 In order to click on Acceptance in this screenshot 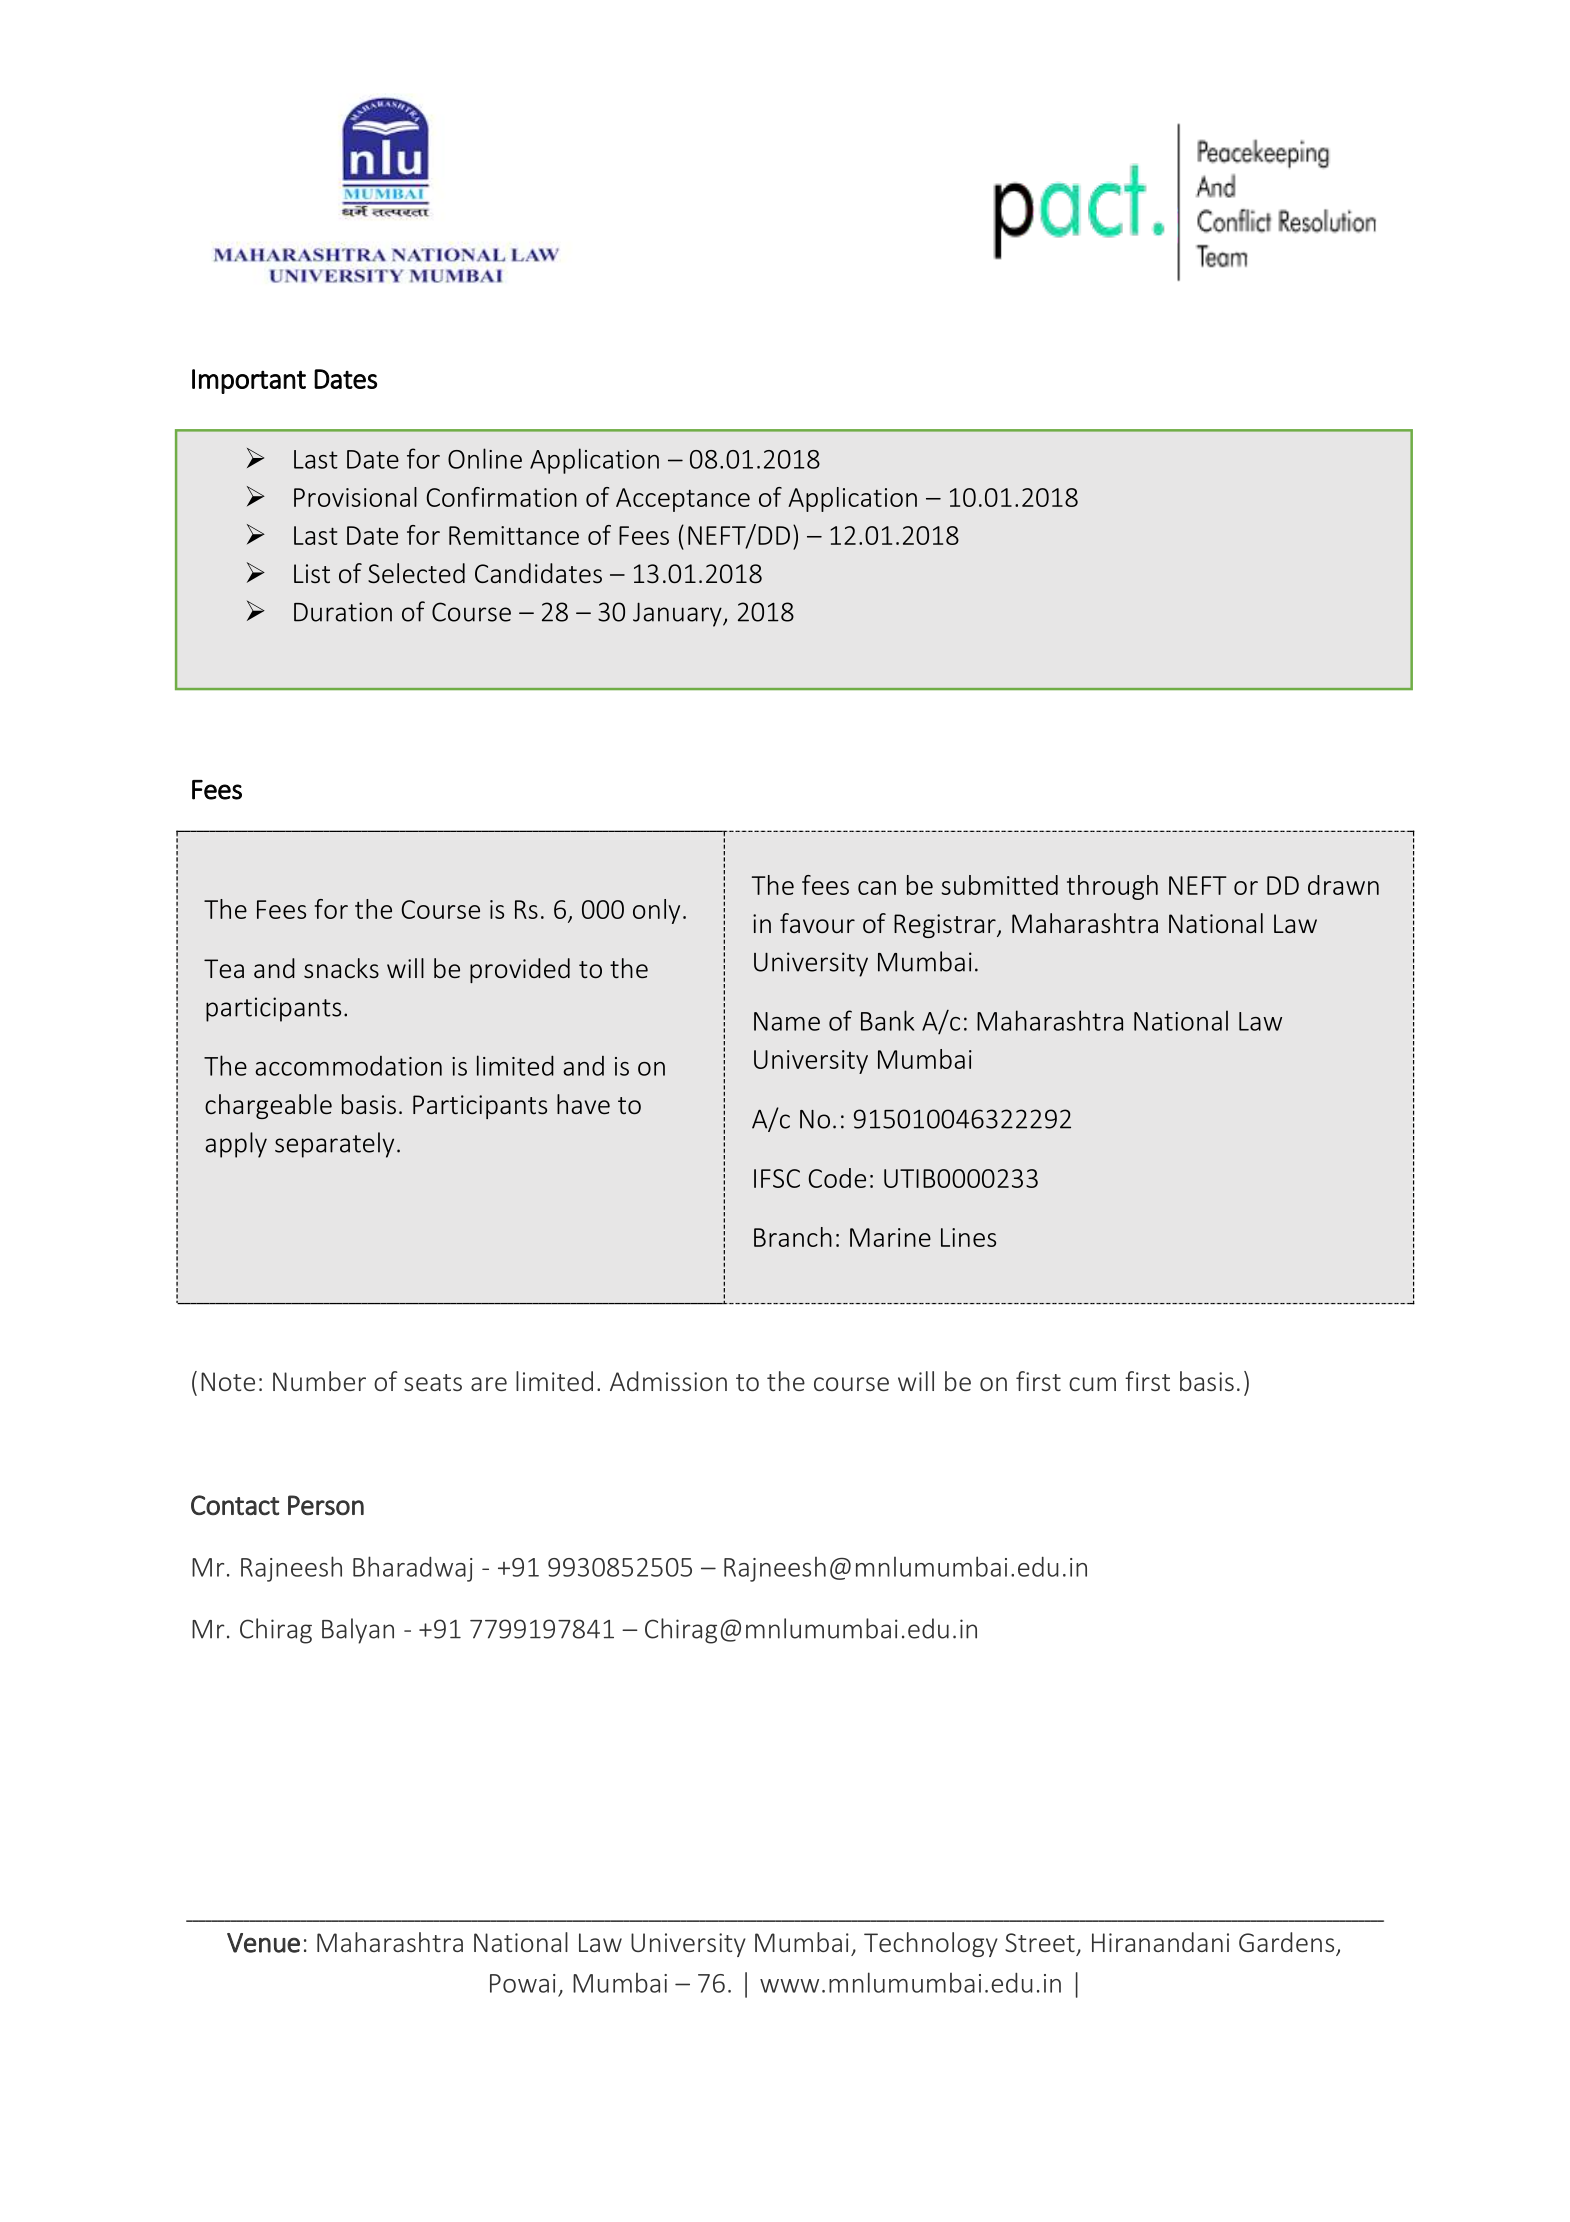, I will do `click(683, 500)`.
